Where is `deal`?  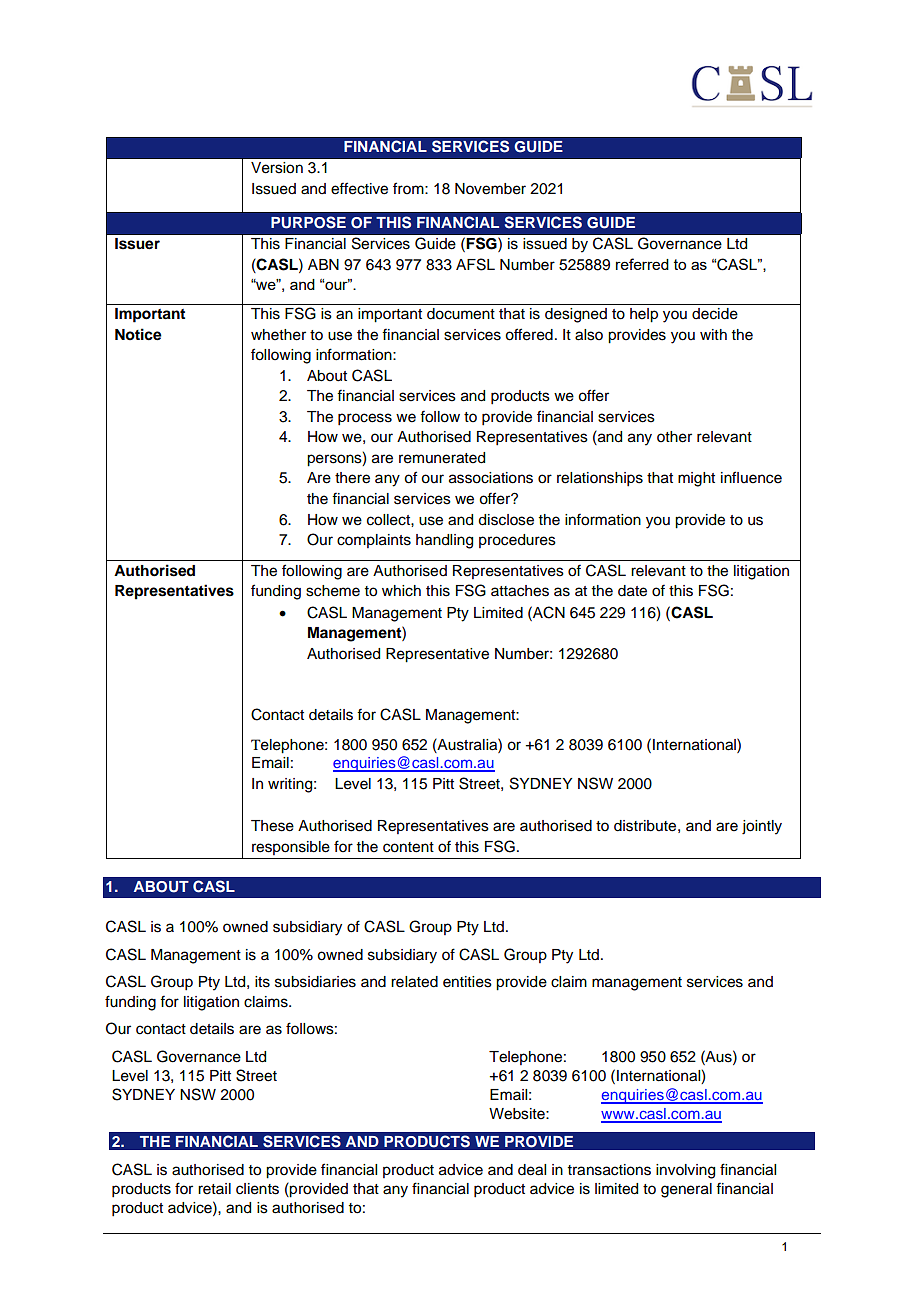
deal is located at coordinates (532, 1170).
